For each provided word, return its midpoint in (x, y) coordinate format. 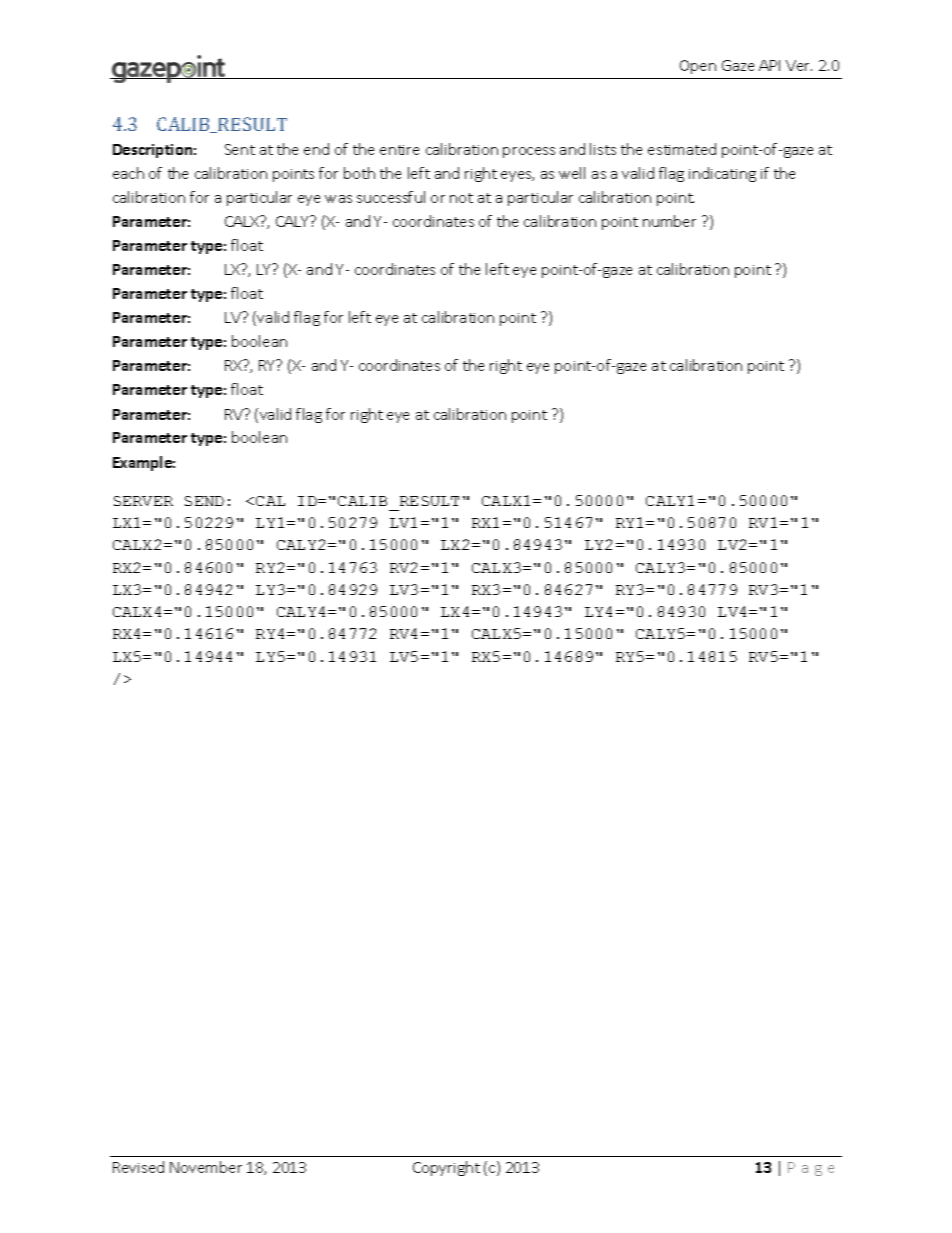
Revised (138, 1167)
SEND (204, 501)
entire (399, 150)
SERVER (143, 501)
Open (698, 67)
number (669, 221)
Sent (240, 149)
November (206, 1167)
